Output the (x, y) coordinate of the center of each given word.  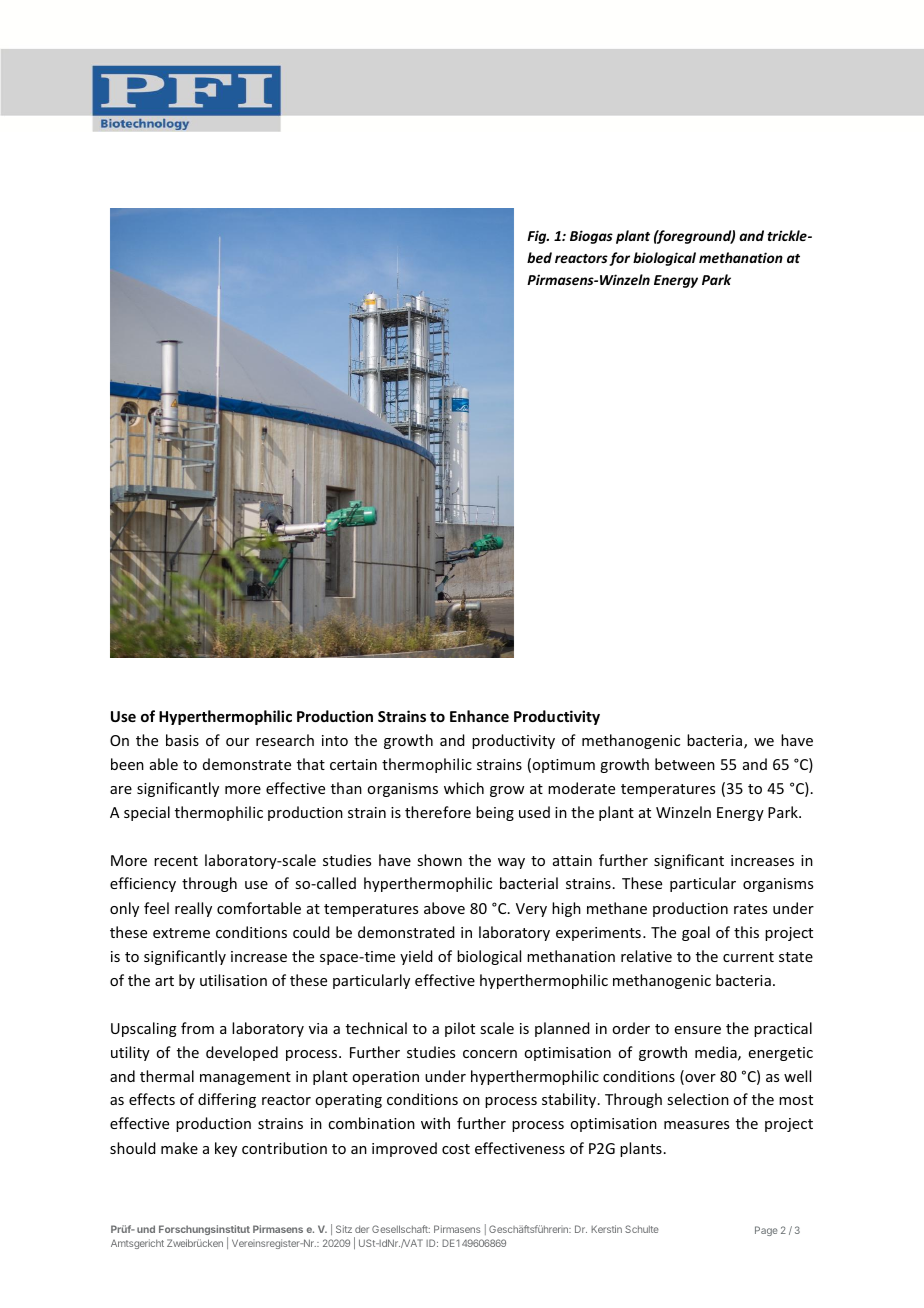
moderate (581, 788)
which (464, 788)
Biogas (591, 237)
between (685, 764)
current (748, 957)
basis (182, 740)
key (226, 1149)
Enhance (479, 716)
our (237, 742)
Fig (538, 237)
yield (416, 957)
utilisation (233, 980)
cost (456, 1149)
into (335, 740)
